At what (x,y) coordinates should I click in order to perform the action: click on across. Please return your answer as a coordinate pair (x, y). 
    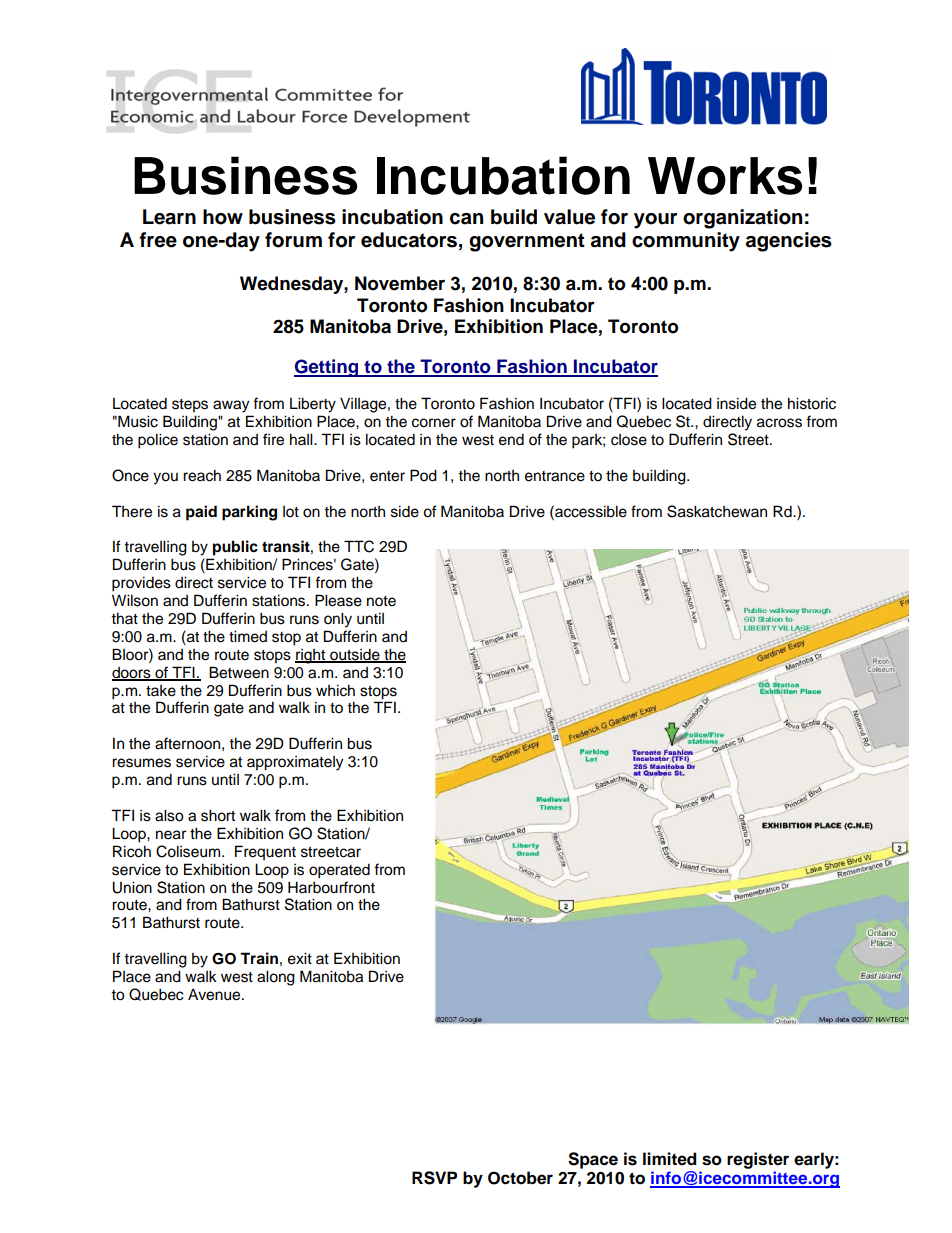
    Looking at the image, I should click on (779, 423).
